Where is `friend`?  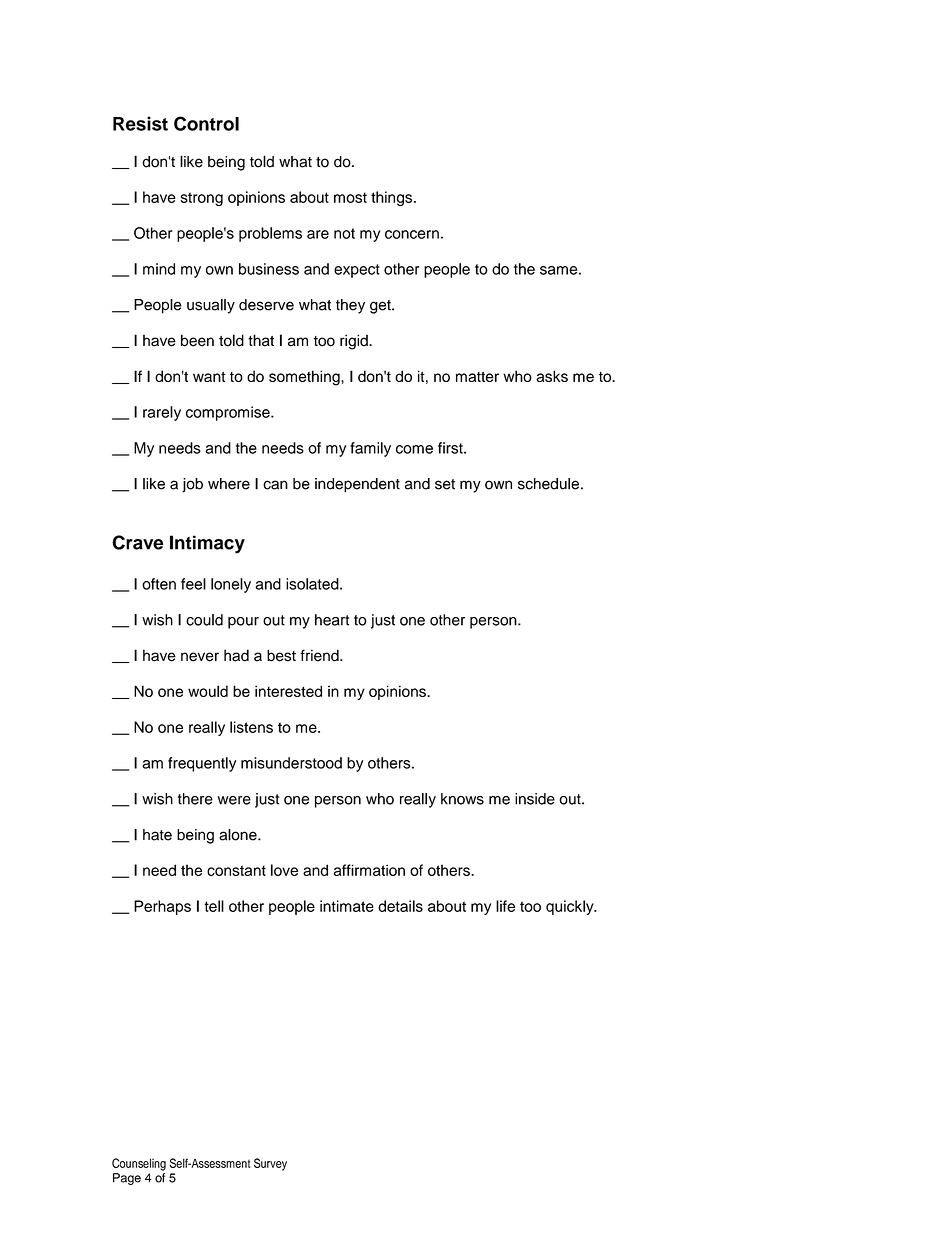
friend is located at coordinates (320, 655).
